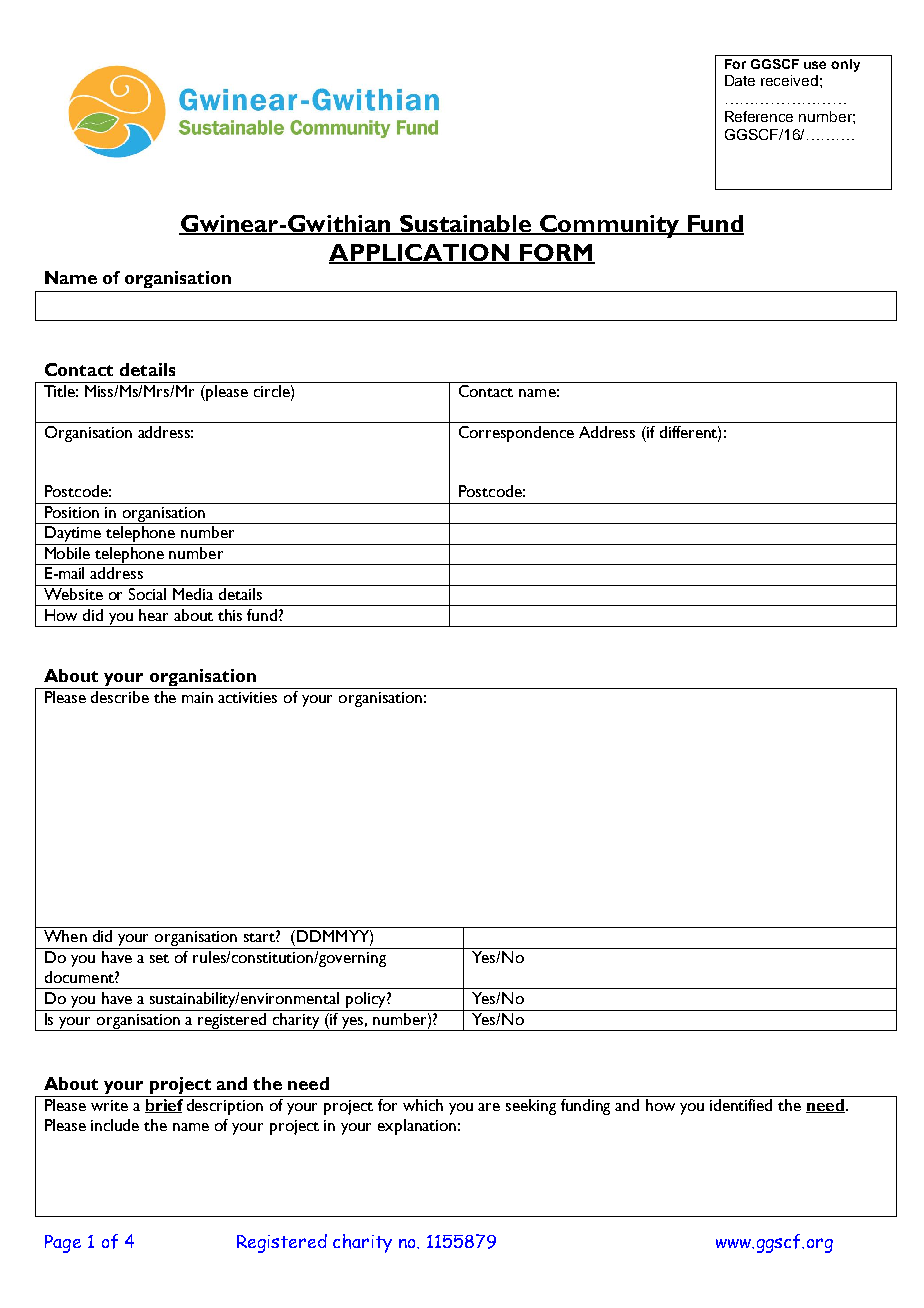 This document has height=1308, width=924. Describe the element at coordinates (759, 116) in the document. I see `Reference` at that location.
